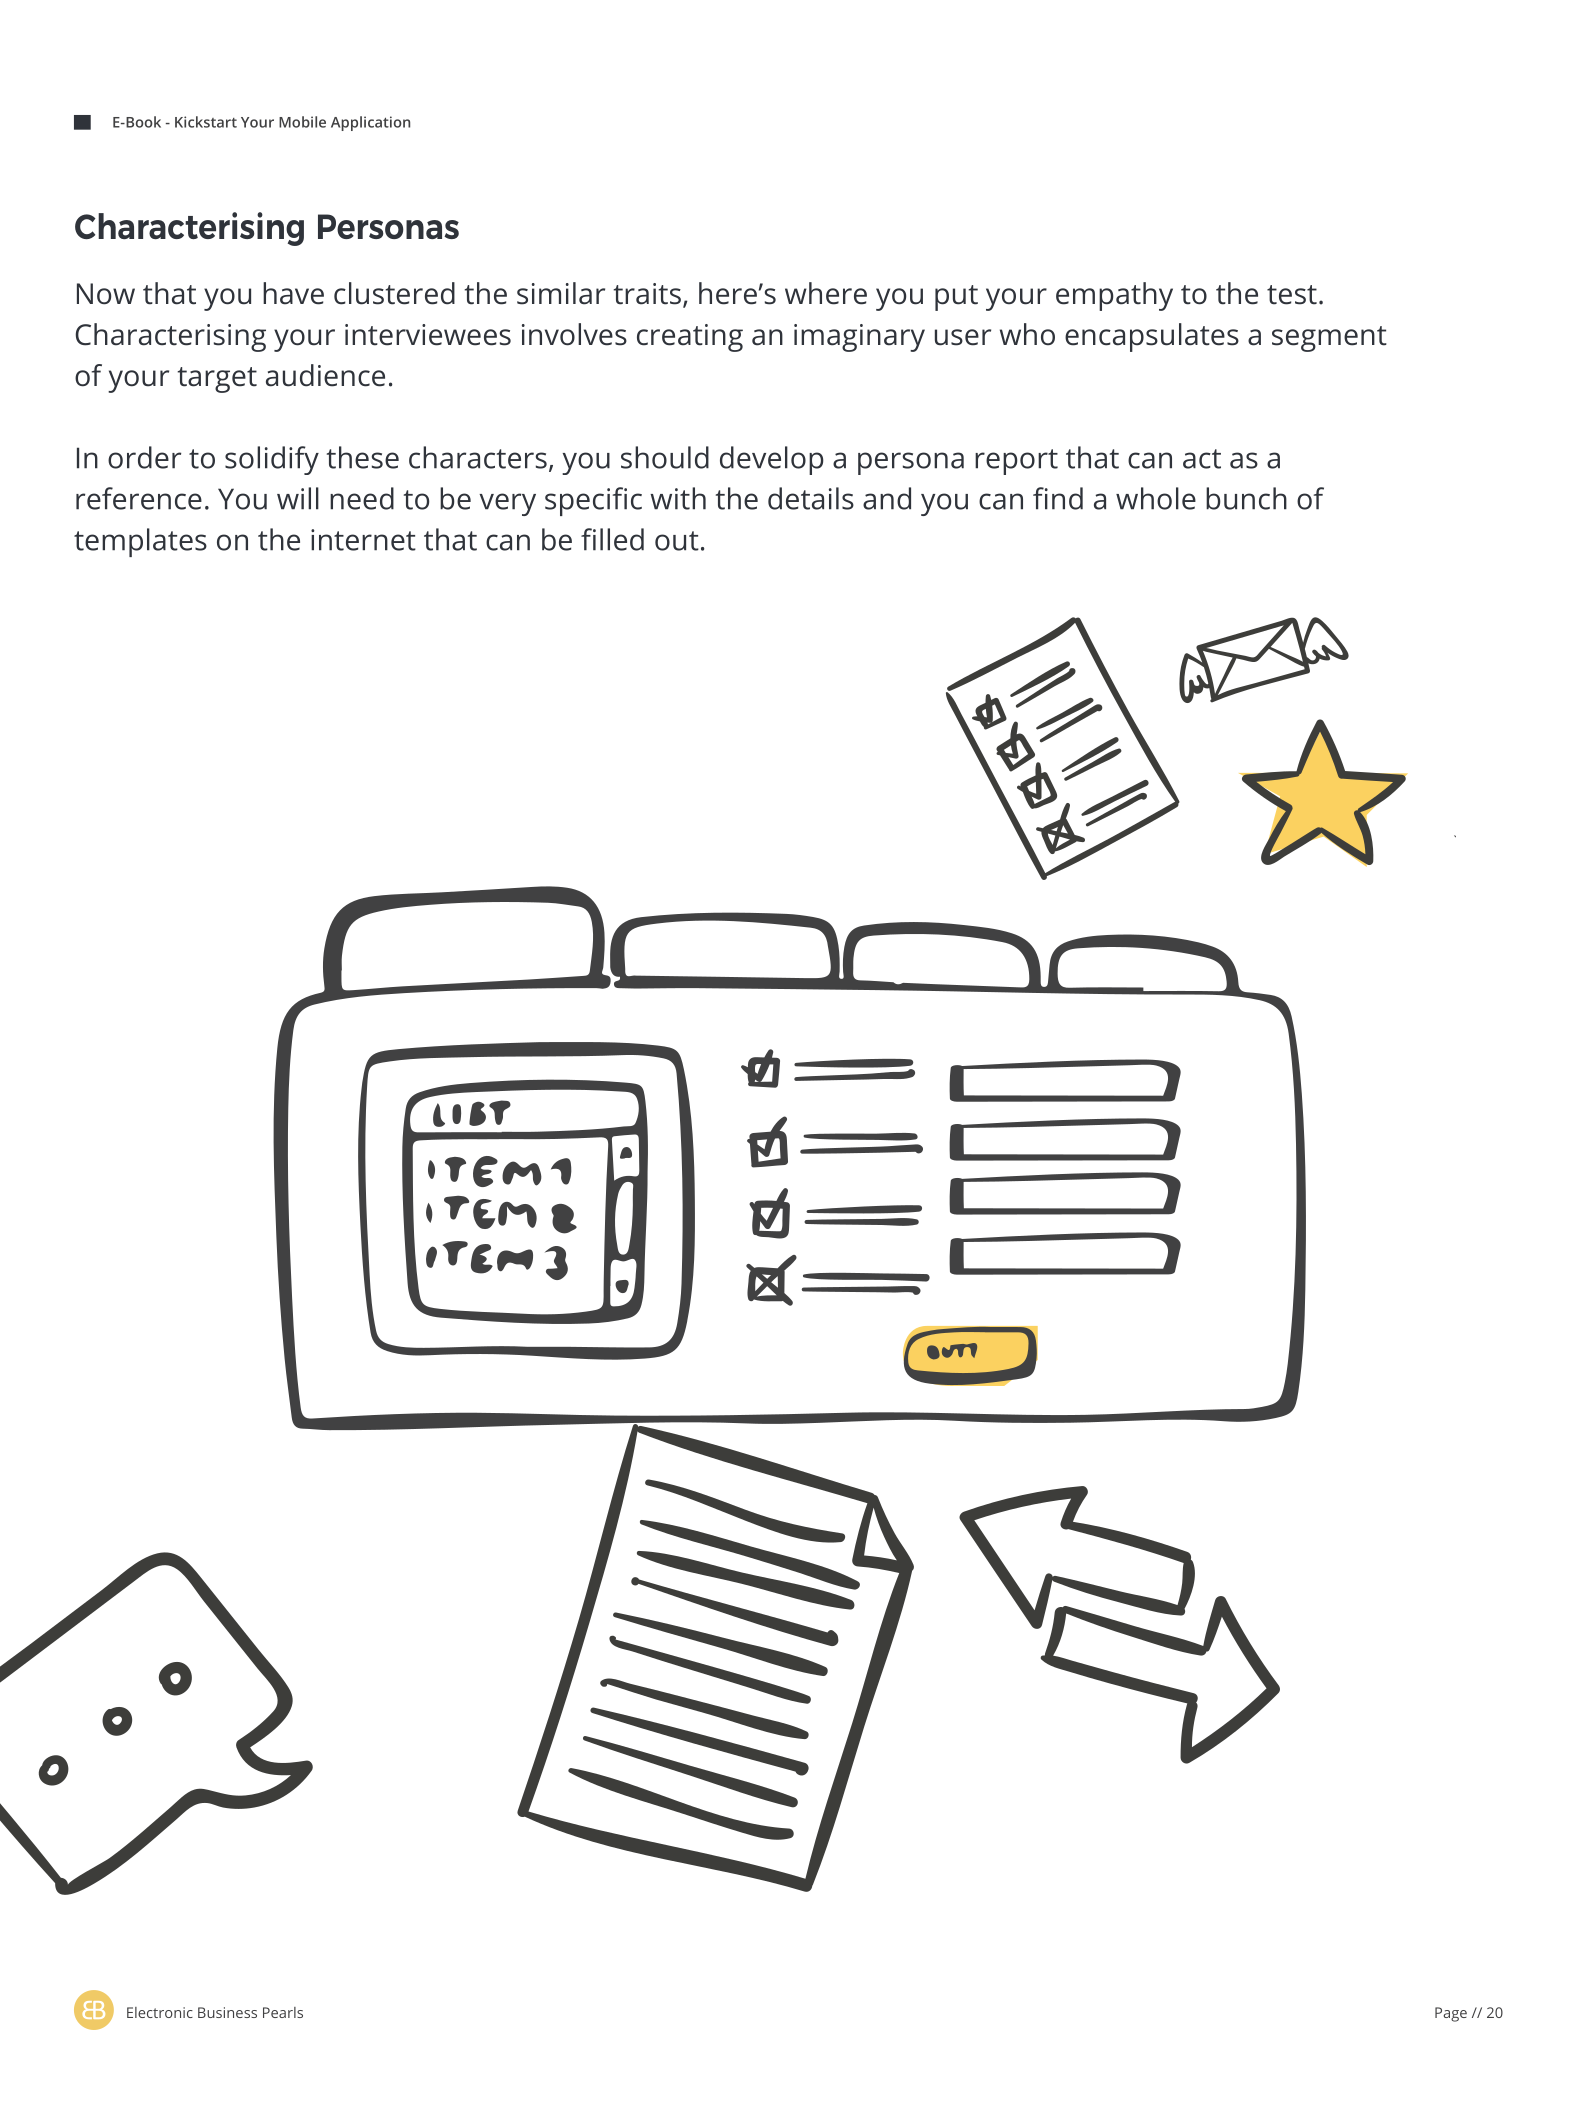 This screenshot has width=1577, height=2102. What do you see at coordinates (1292, 295) in the screenshot?
I see `test` at bounding box center [1292, 295].
